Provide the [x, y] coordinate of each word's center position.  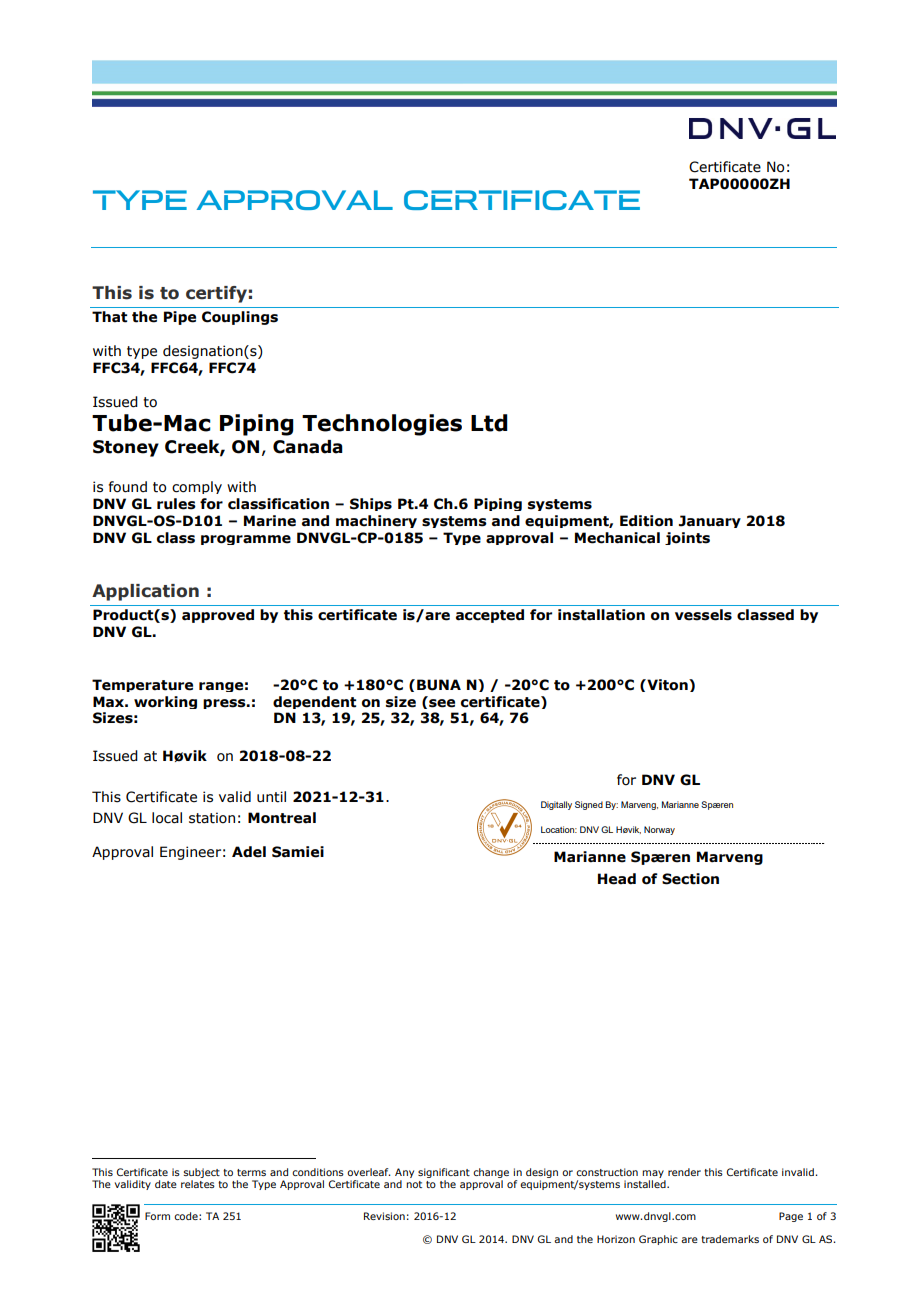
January [710, 521]
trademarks [730, 1239]
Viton [667, 685]
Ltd [489, 423]
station [212, 818]
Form [157, 1216]
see [441, 702]
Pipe [180, 318]
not [414, 1184]
